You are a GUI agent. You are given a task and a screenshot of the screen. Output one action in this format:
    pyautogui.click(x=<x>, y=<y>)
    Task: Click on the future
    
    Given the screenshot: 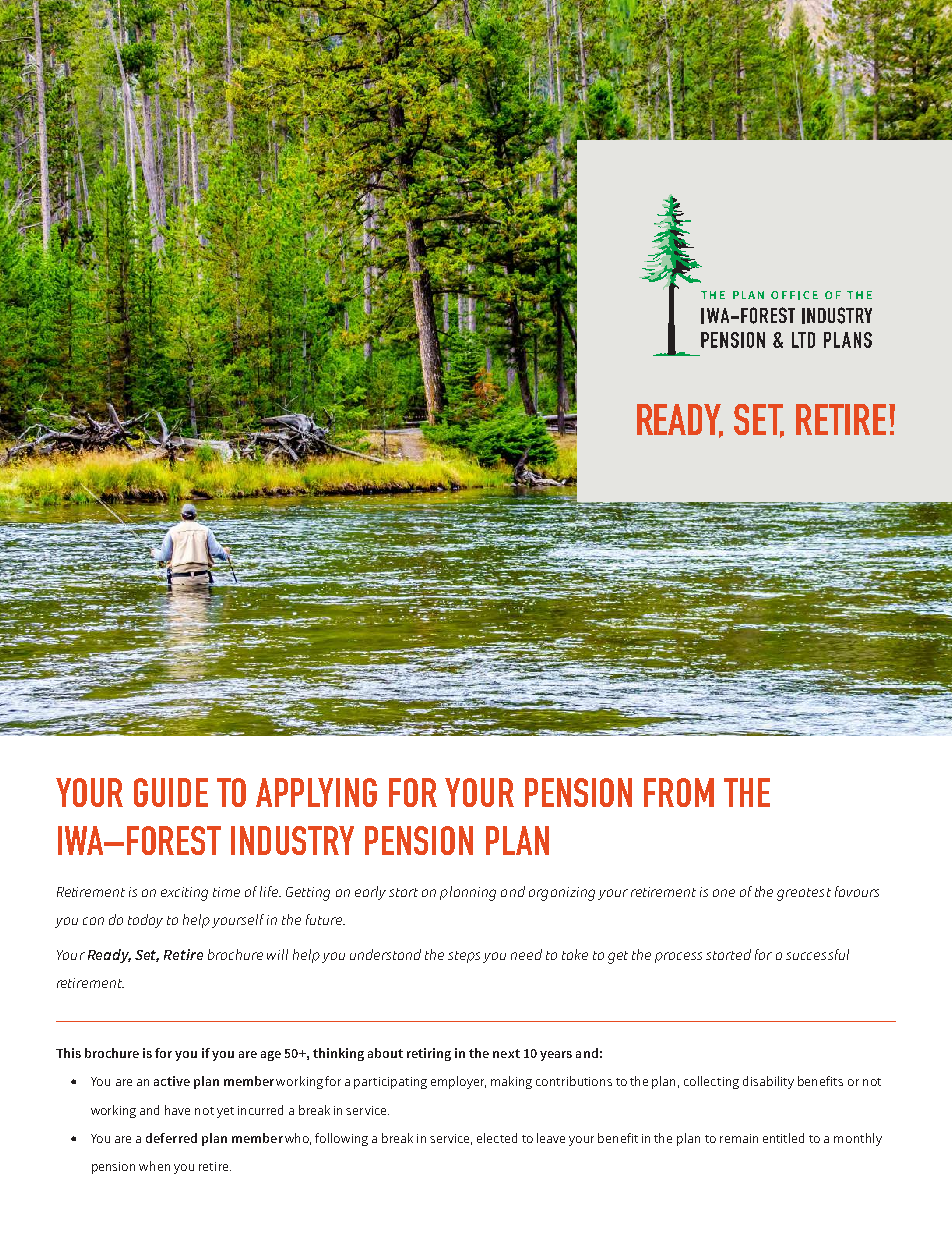 What is the action you would take?
    pyautogui.click(x=325, y=919)
